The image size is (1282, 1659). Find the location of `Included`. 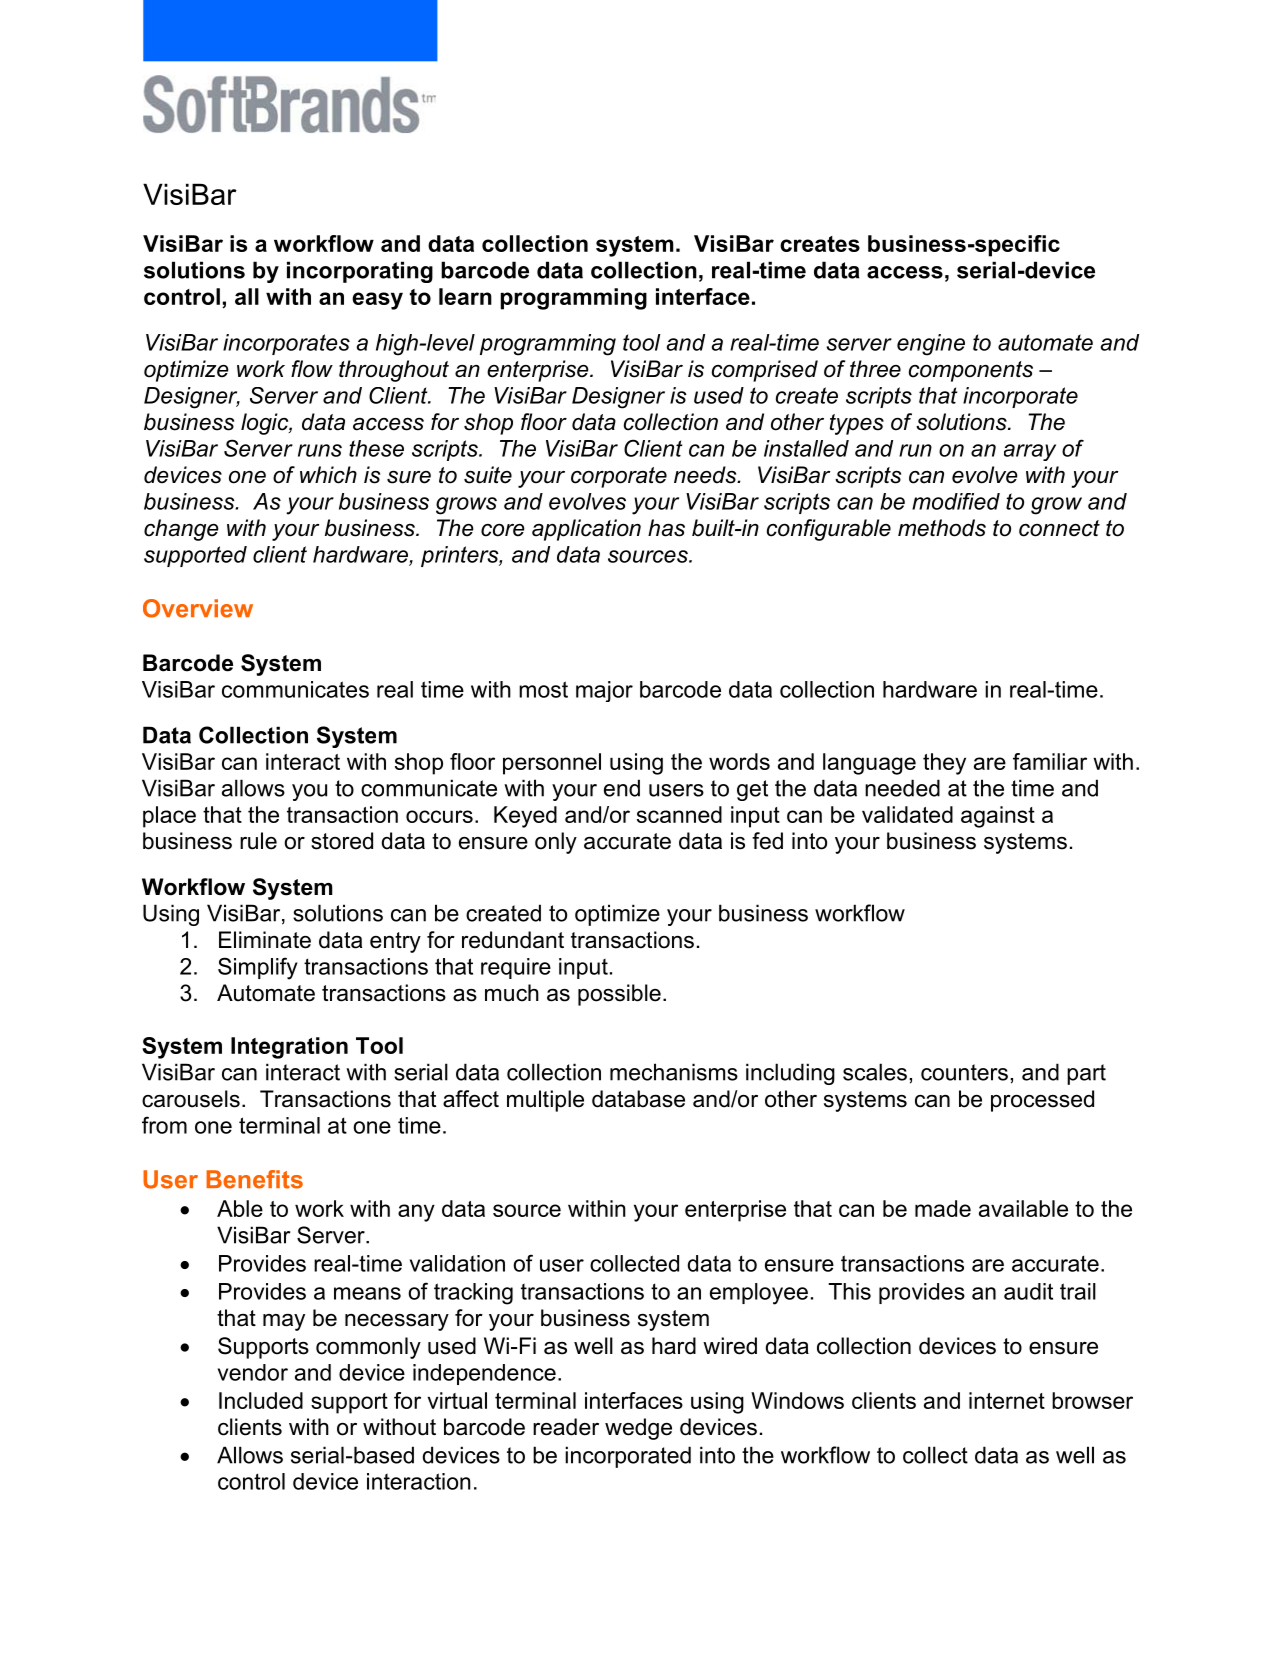

Included is located at coordinates (261, 1400).
